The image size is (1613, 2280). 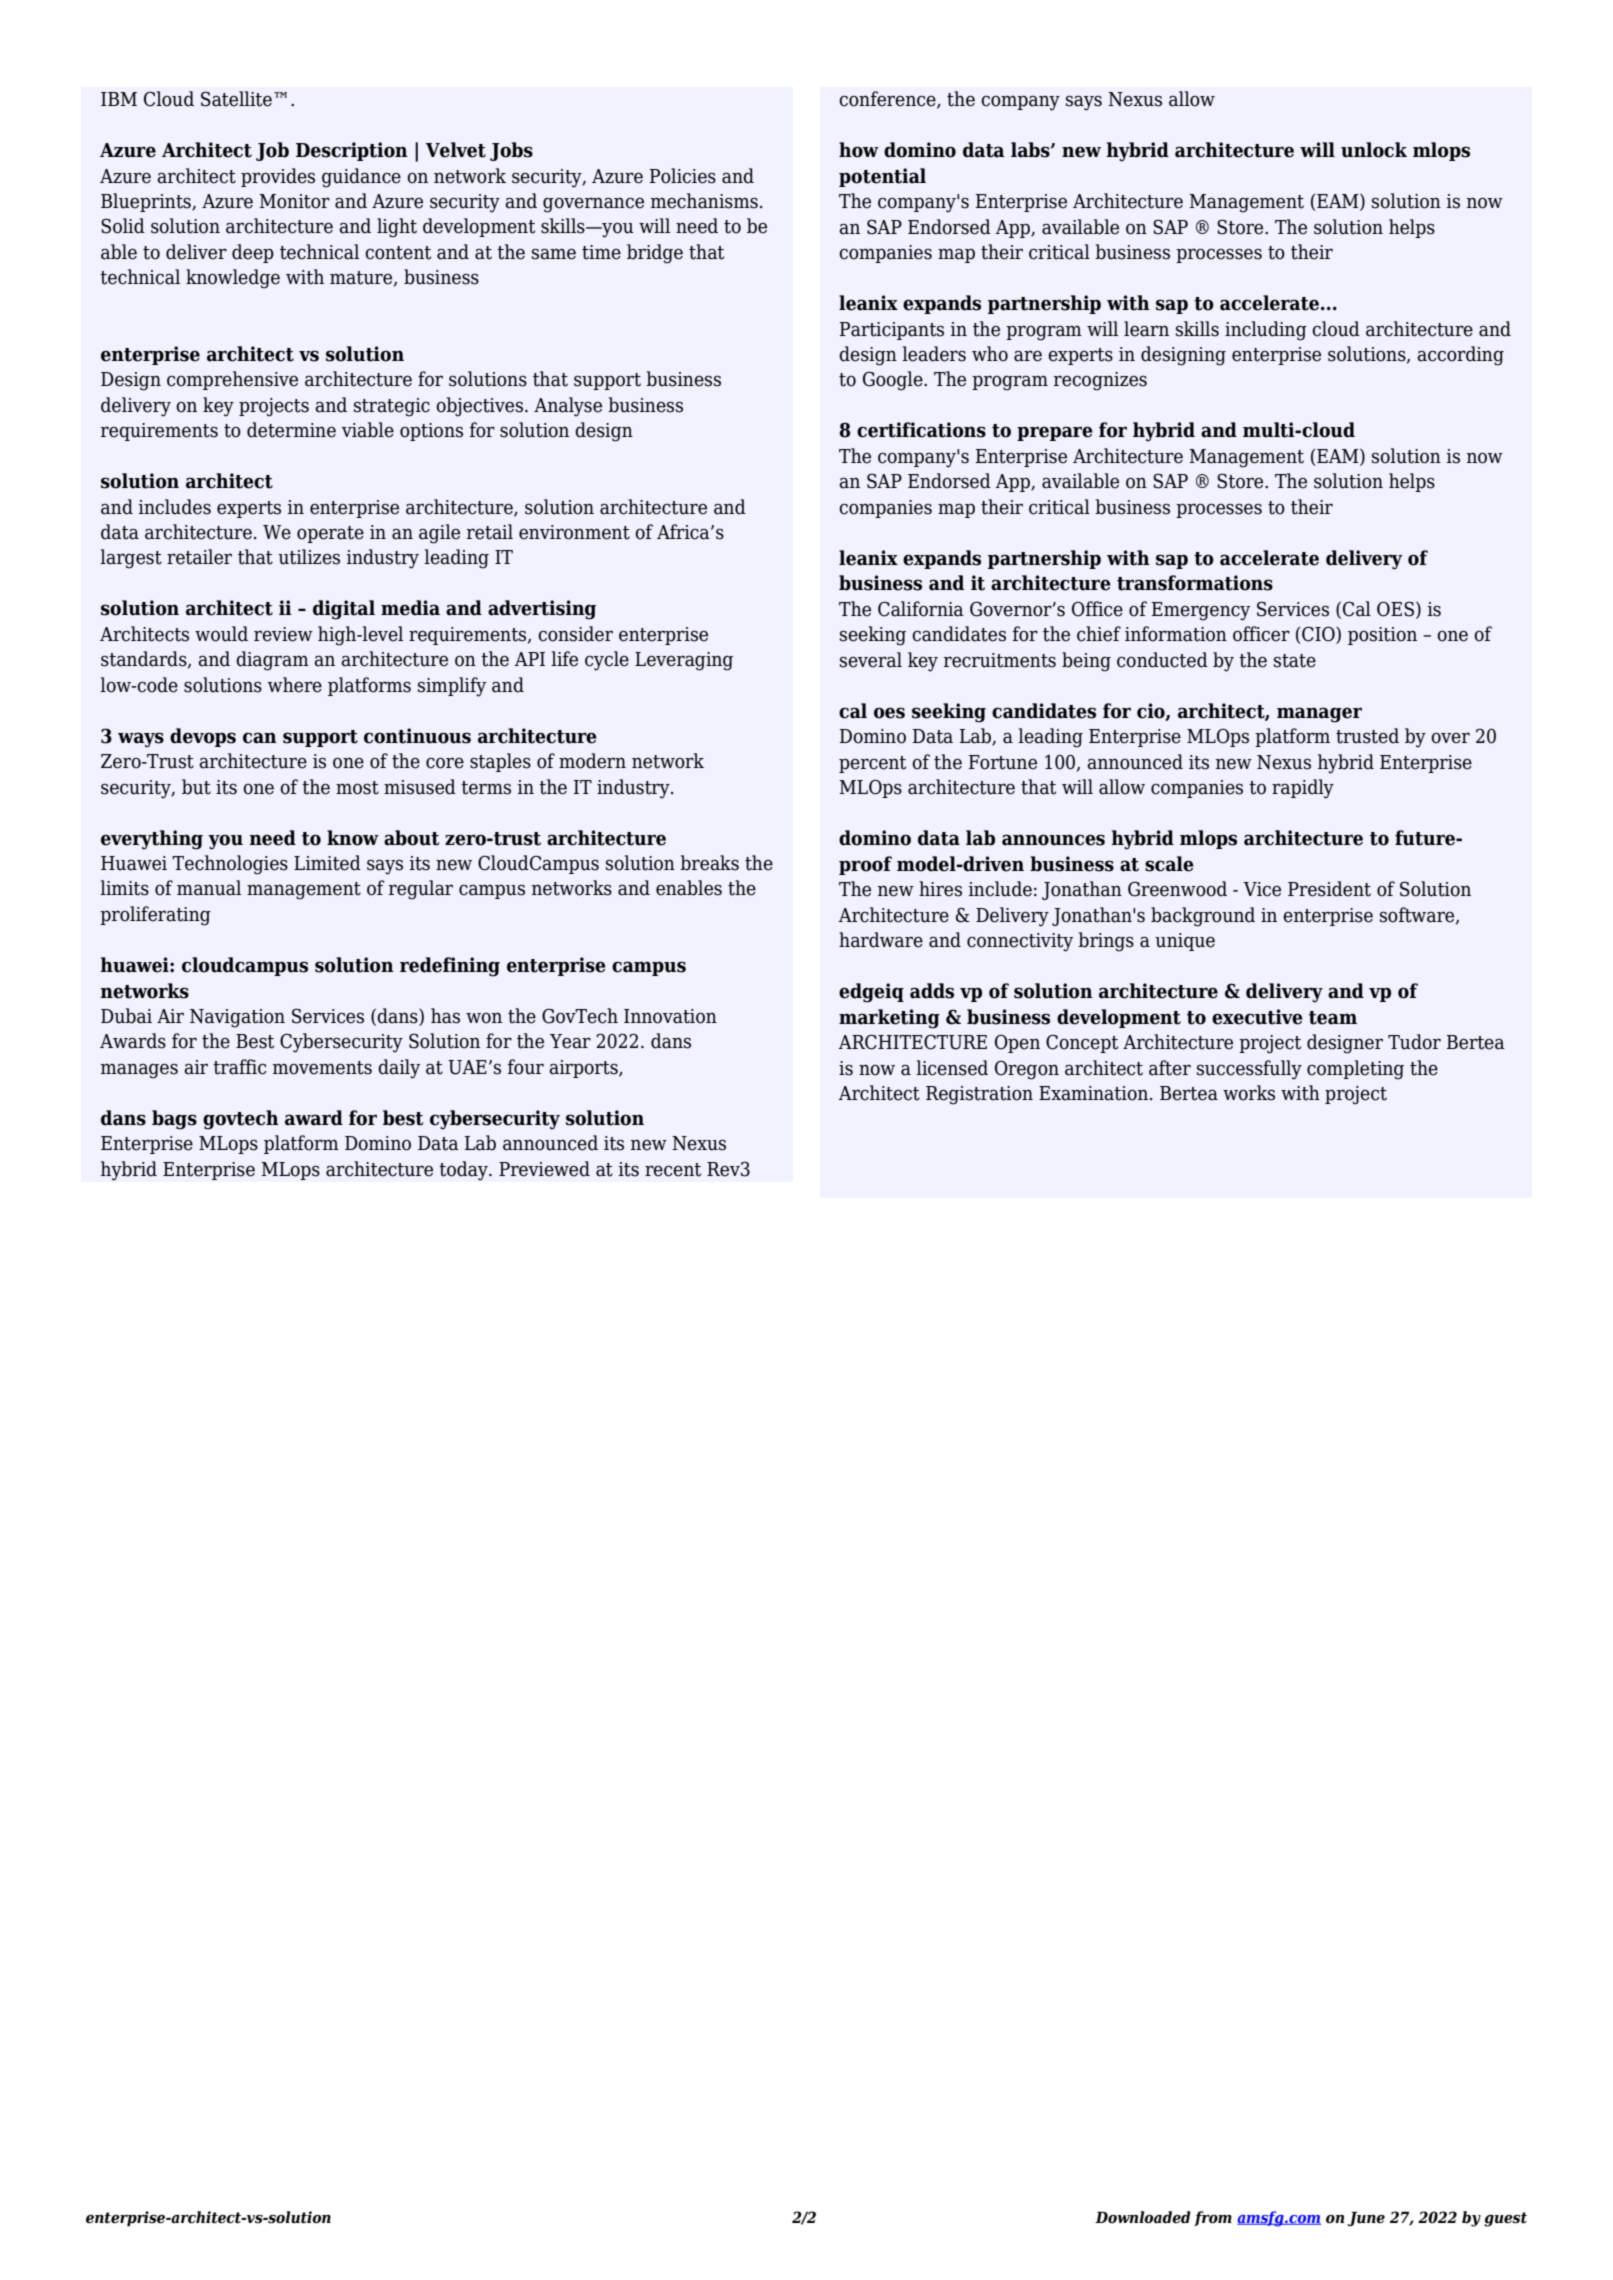 What do you see at coordinates (174, 1120) in the page?
I see `bags` at bounding box center [174, 1120].
